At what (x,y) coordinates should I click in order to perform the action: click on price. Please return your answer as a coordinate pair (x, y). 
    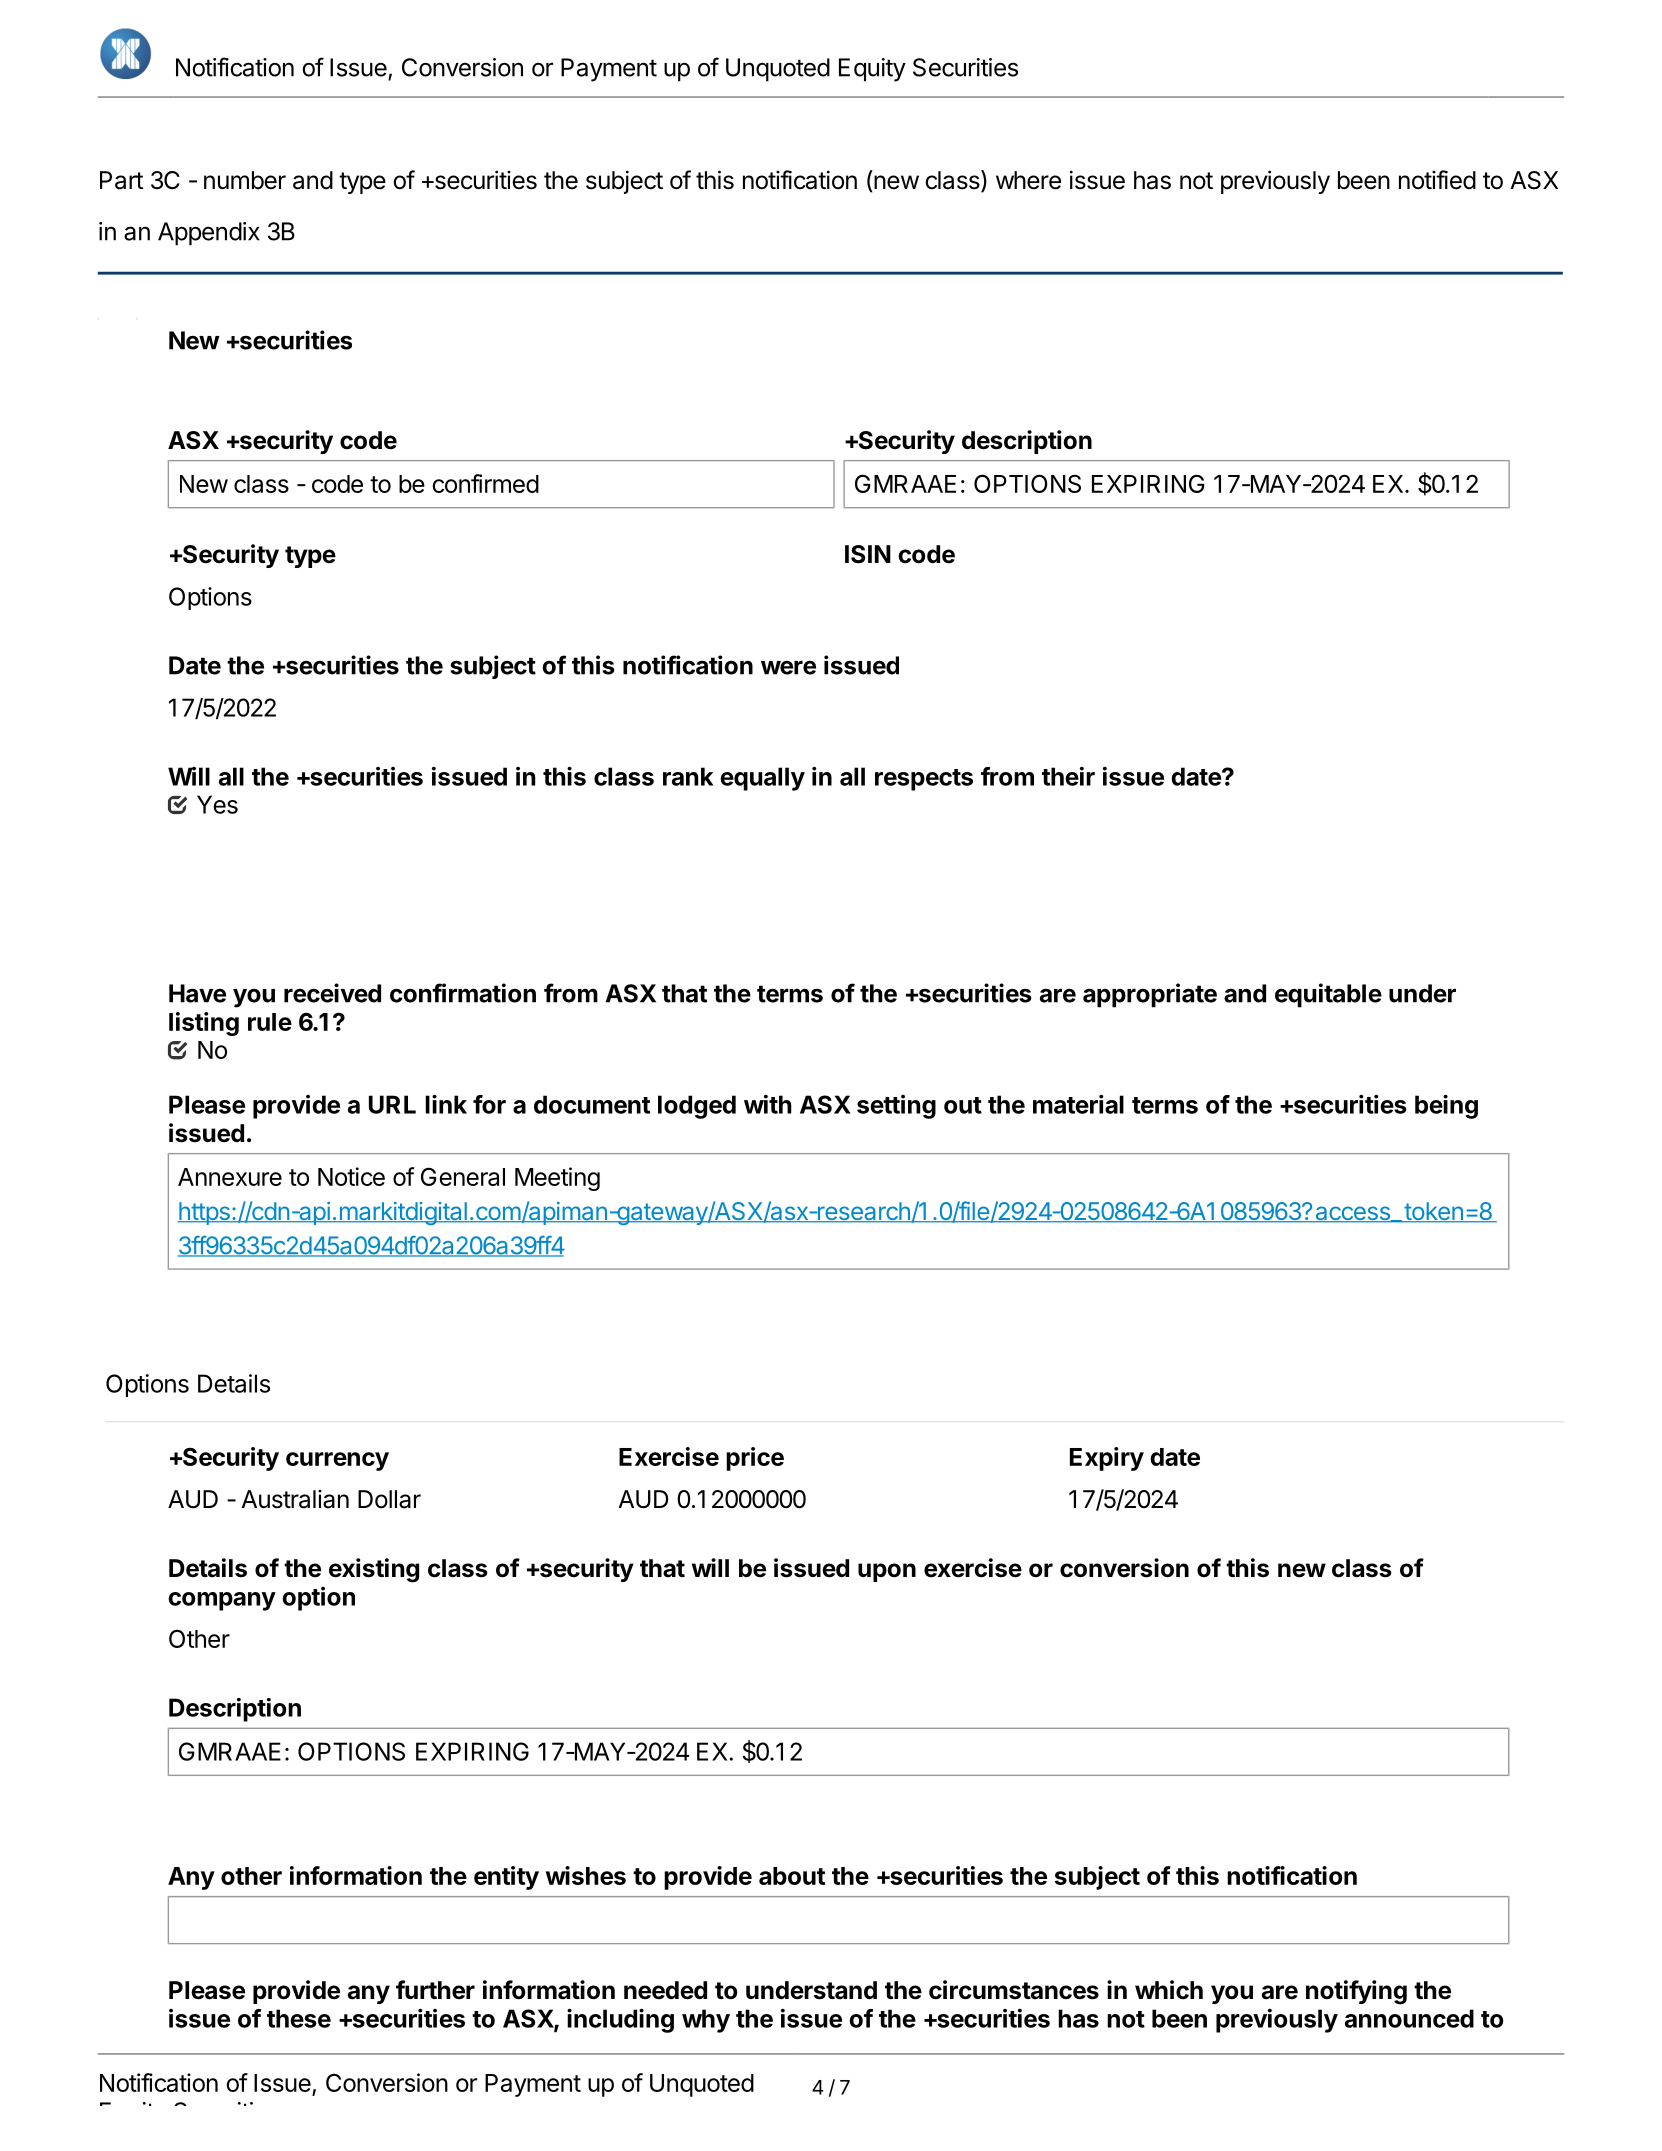
    Looking at the image, I should click on (755, 1459).
